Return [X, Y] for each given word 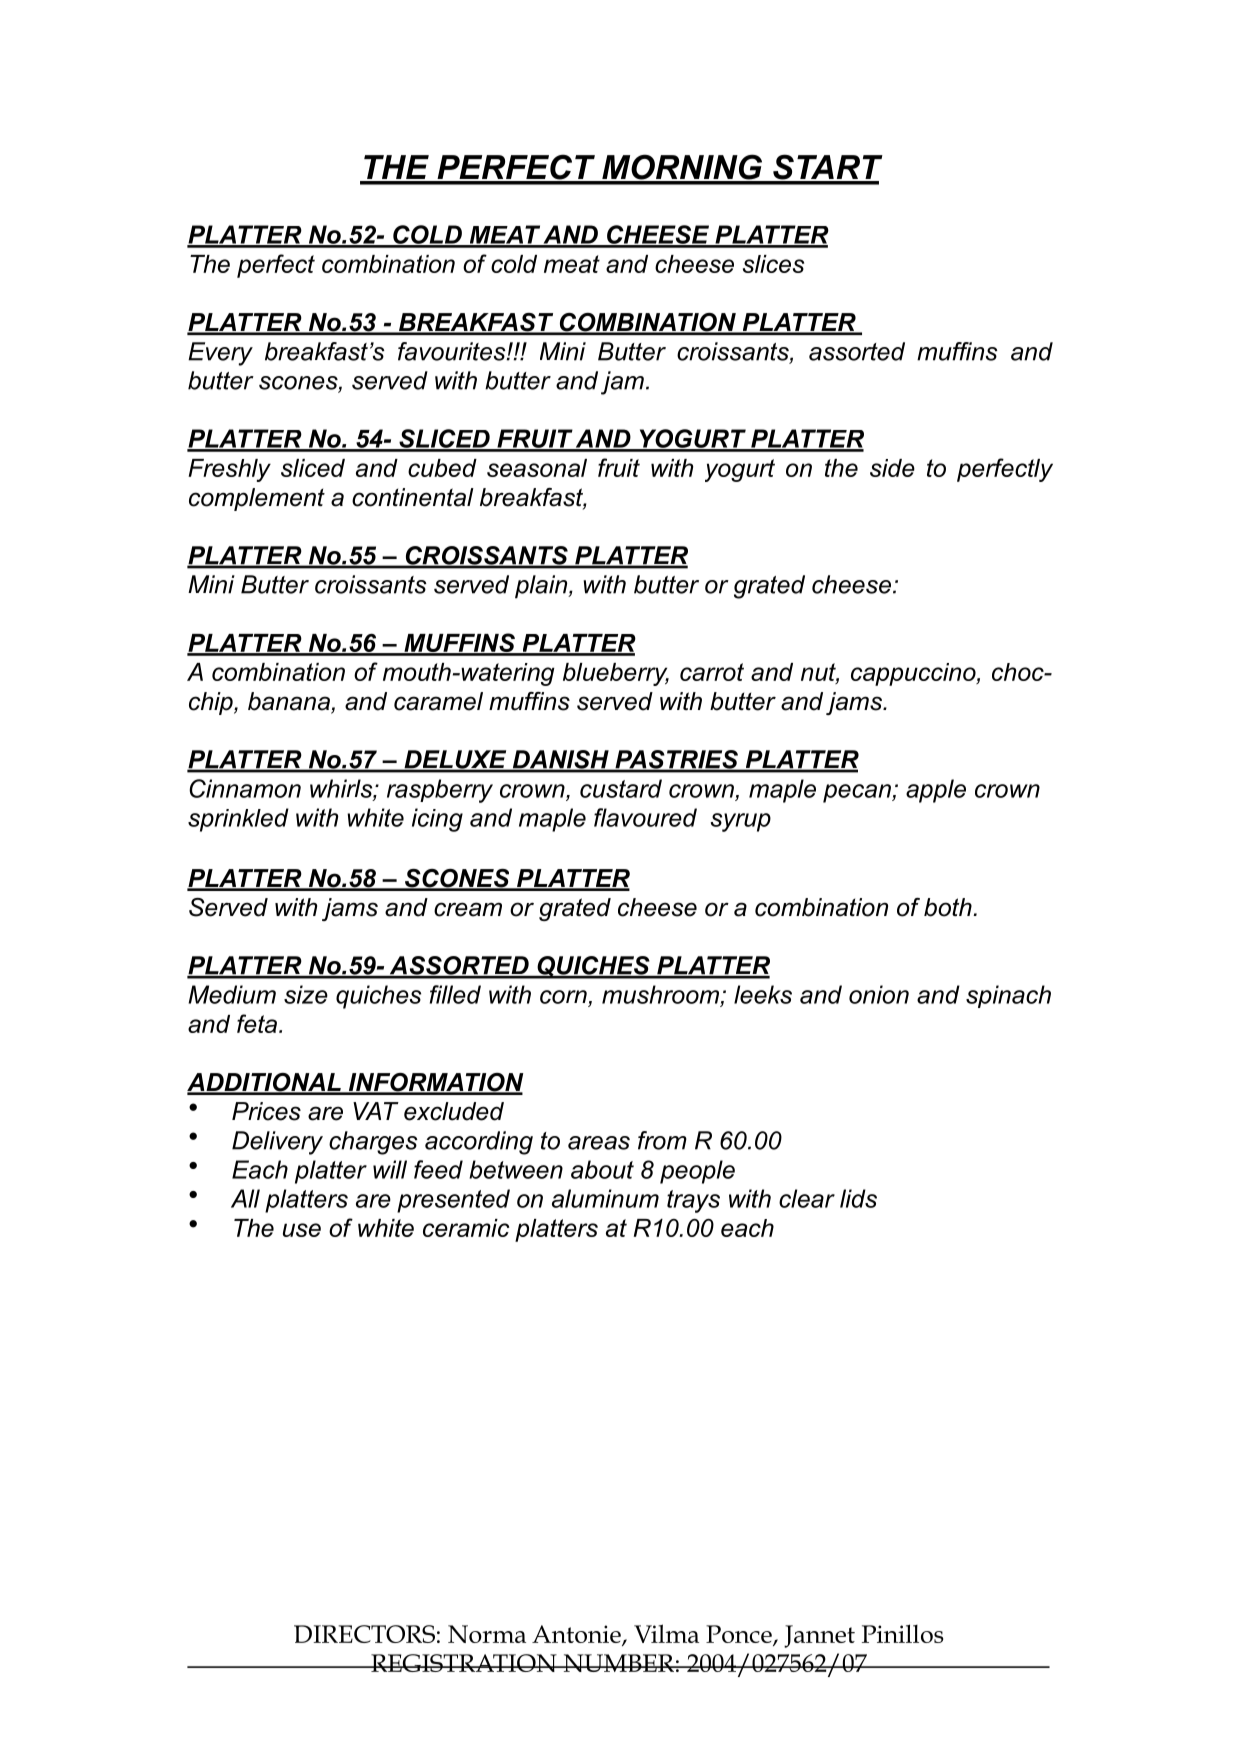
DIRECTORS [364, 1634]
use [302, 1230]
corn [563, 997]
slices [773, 264]
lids [858, 1198]
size [306, 994]
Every [220, 354]
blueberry [616, 674]
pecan [858, 793]
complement [257, 499]
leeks [763, 994]
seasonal [537, 468]
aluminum [605, 1198]
